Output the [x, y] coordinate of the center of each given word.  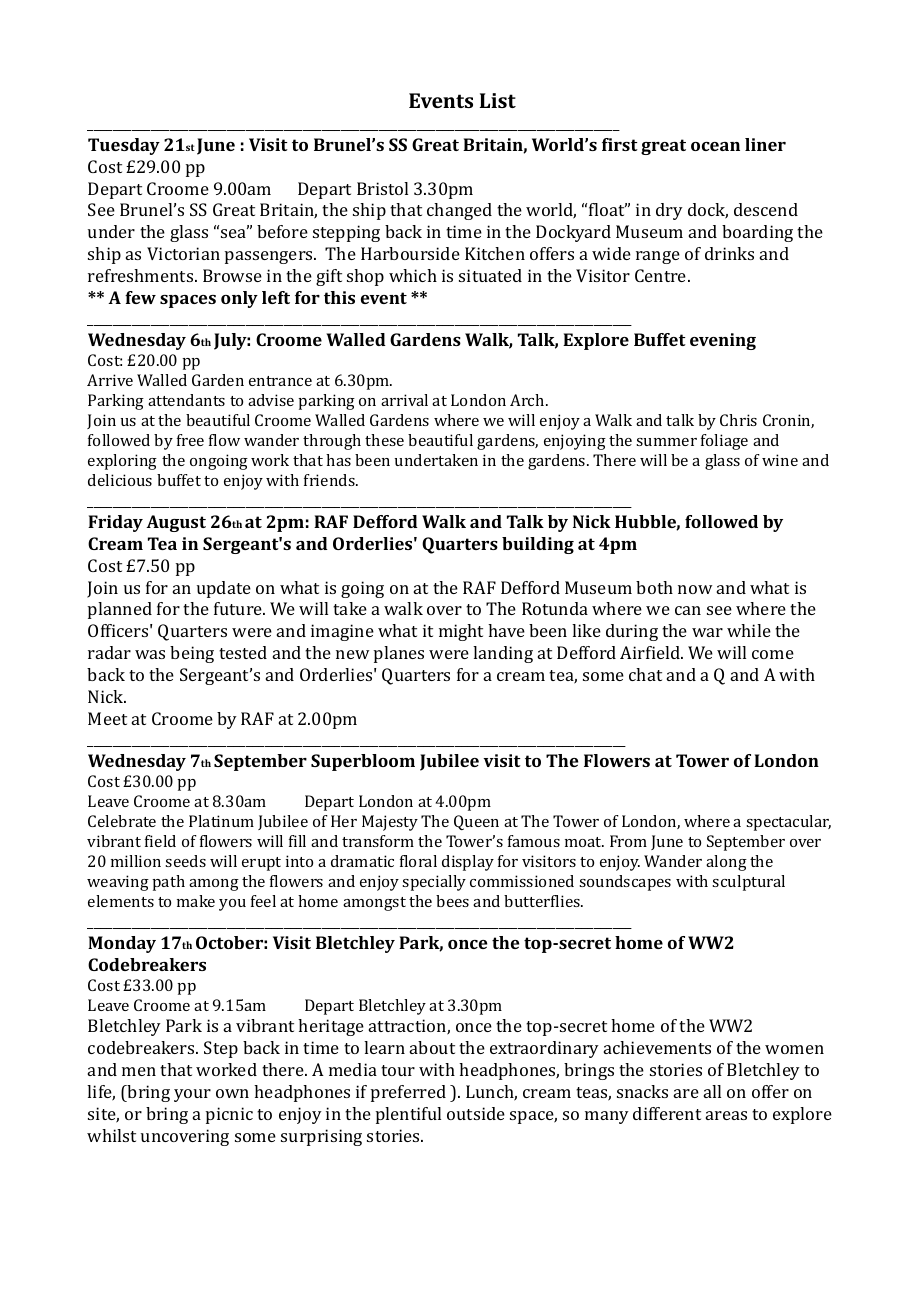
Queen [476, 822]
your [192, 1095]
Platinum [221, 821]
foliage [724, 442]
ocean [715, 146]
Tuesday [124, 146]
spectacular [788, 823]
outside [476, 1113]
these [384, 440]
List [498, 100]
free [190, 440]
